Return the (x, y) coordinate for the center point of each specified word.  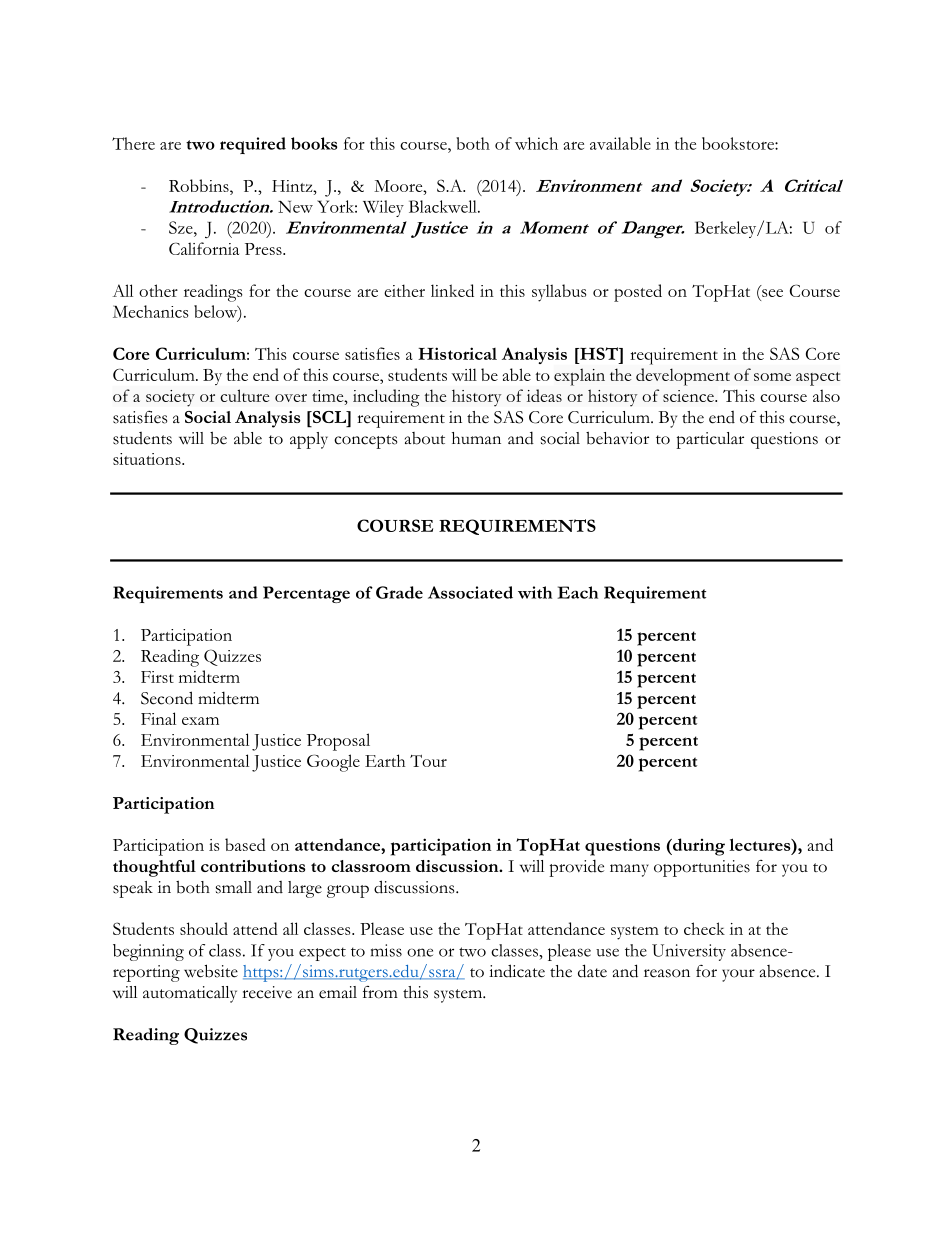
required (253, 145)
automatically (190, 994)
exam (200, 721)
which (536, 143)
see (772, 293)
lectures (761, 844)
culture (244, 395)
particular (710, 440)
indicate (517, 971)
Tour (428, 761)
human (476, 438)
